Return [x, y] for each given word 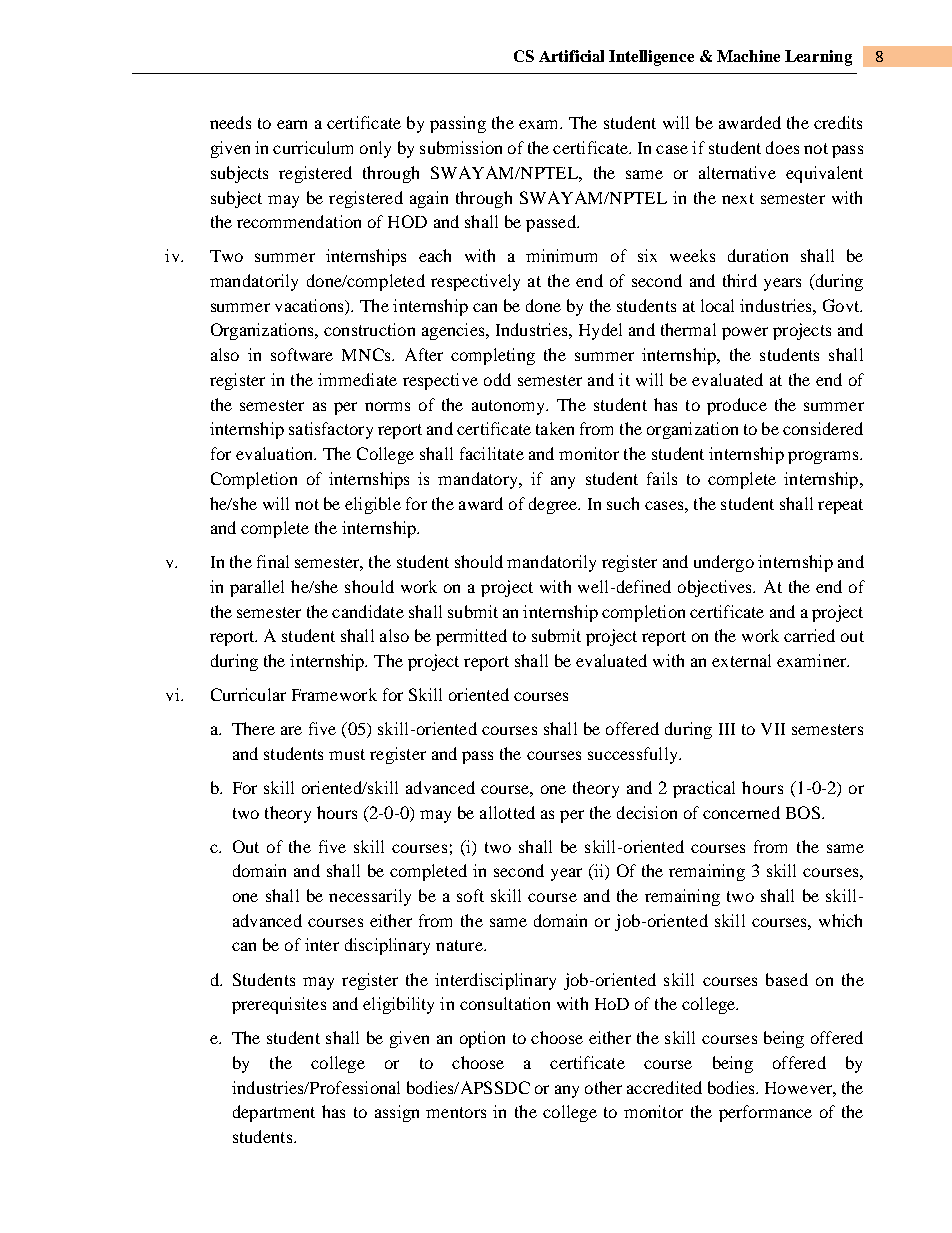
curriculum [313, 147]
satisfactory [331, 430]
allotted [507, 812]
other [603, 1087]
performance [765, 1113]
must [347, 754]
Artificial [571, 56]
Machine [748, 56]
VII [773, 729]
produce [737, 406]
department [274, 1113]
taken [555, 428]
